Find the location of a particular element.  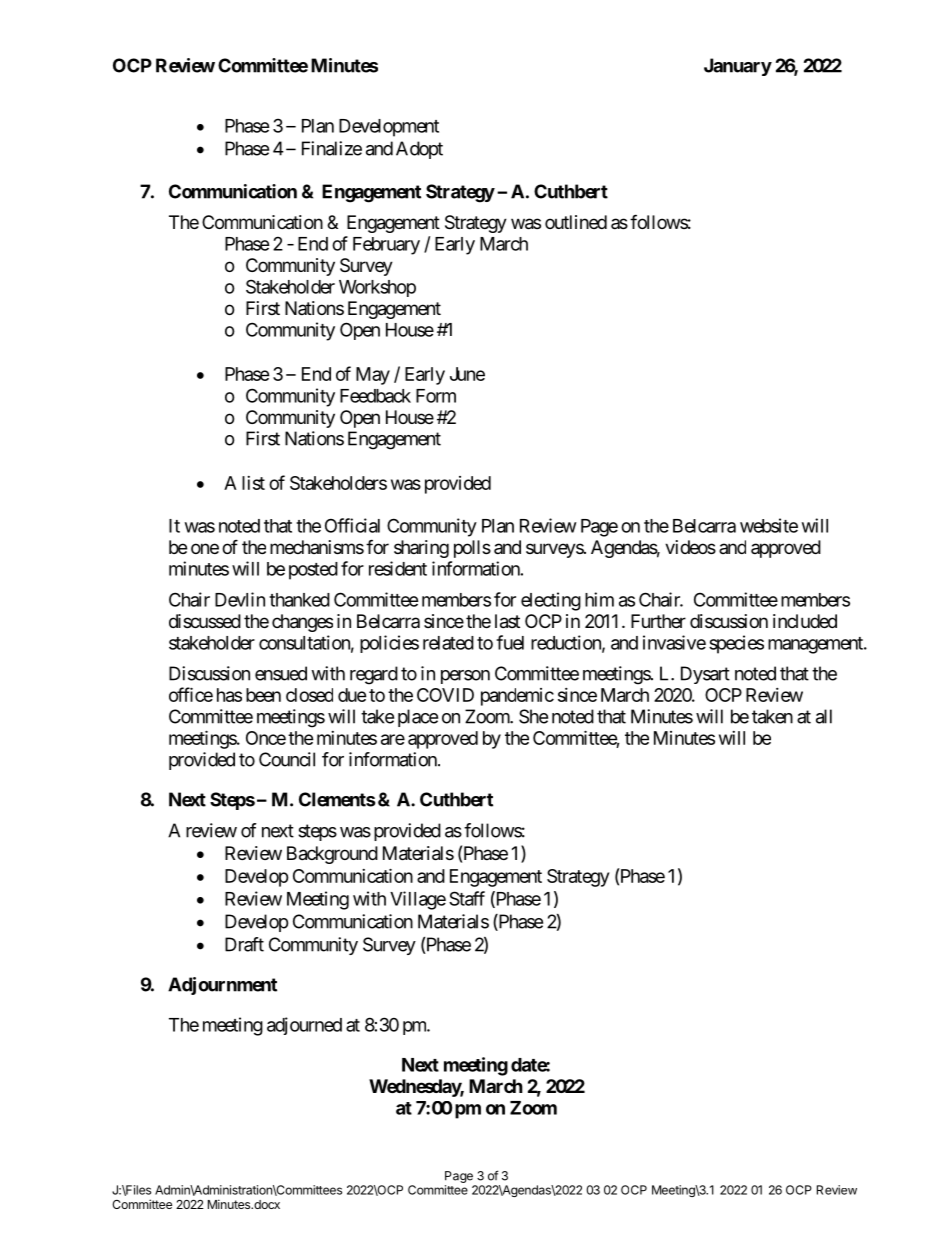

outlined is located at coordinates (576, 222).
